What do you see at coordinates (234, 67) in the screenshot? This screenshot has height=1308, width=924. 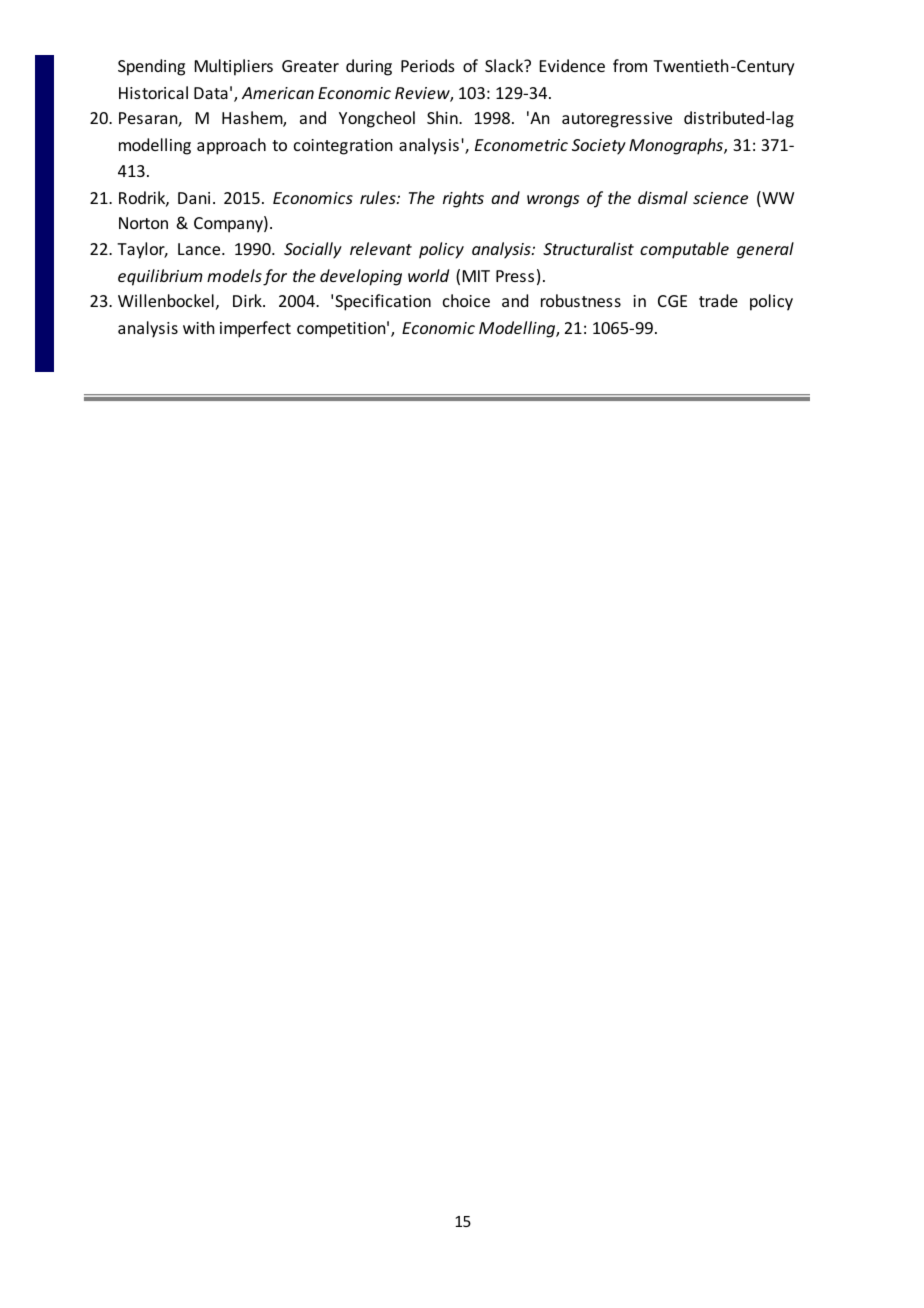 I see `Multipliers` at bounding box center [234, 67].
